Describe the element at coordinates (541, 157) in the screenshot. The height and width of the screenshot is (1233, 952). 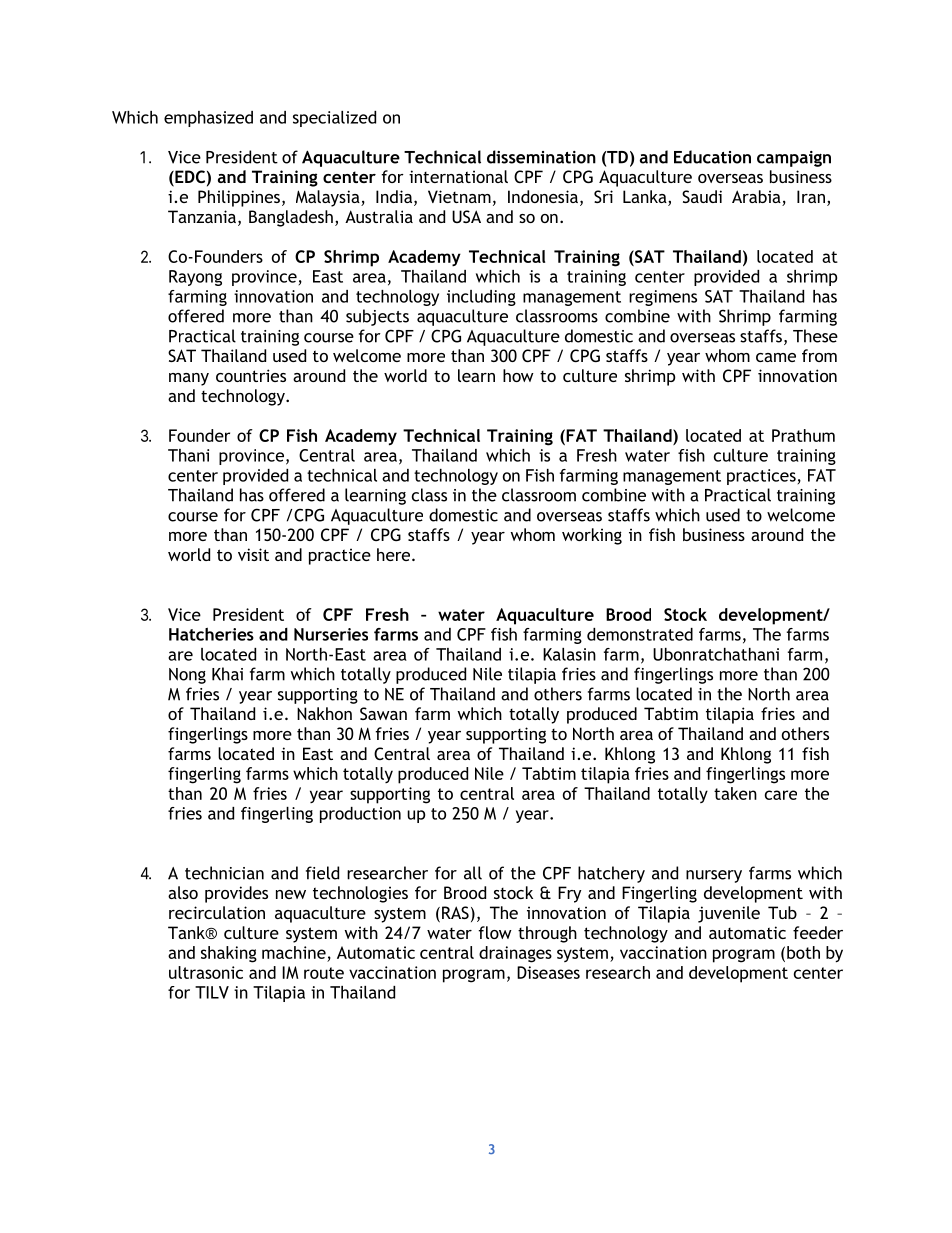
I see `dissemination` at that location.
